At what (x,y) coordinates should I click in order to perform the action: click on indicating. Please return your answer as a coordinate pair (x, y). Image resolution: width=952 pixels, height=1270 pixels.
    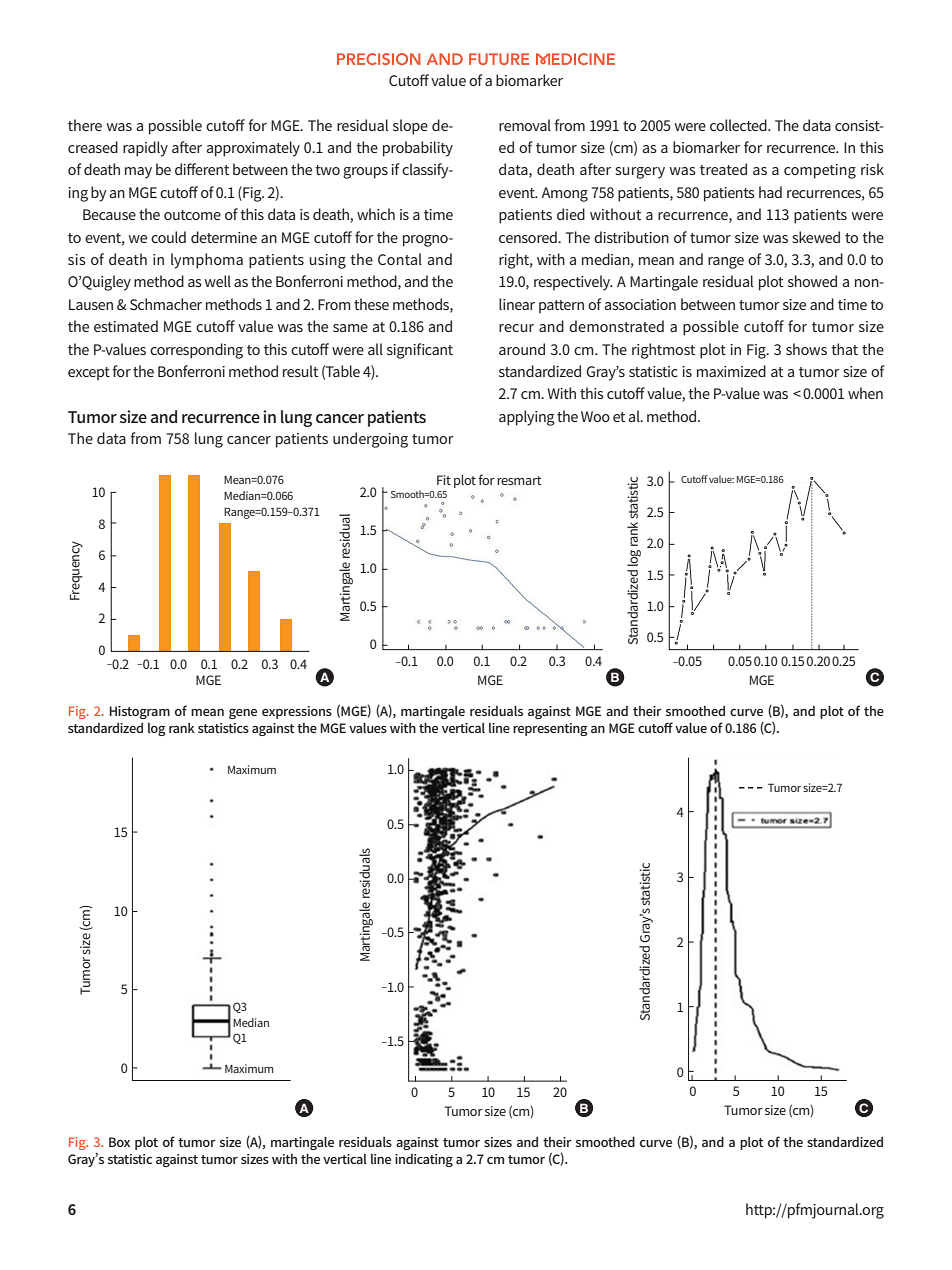
    Looking at the image, I should click on (424, 1160).
